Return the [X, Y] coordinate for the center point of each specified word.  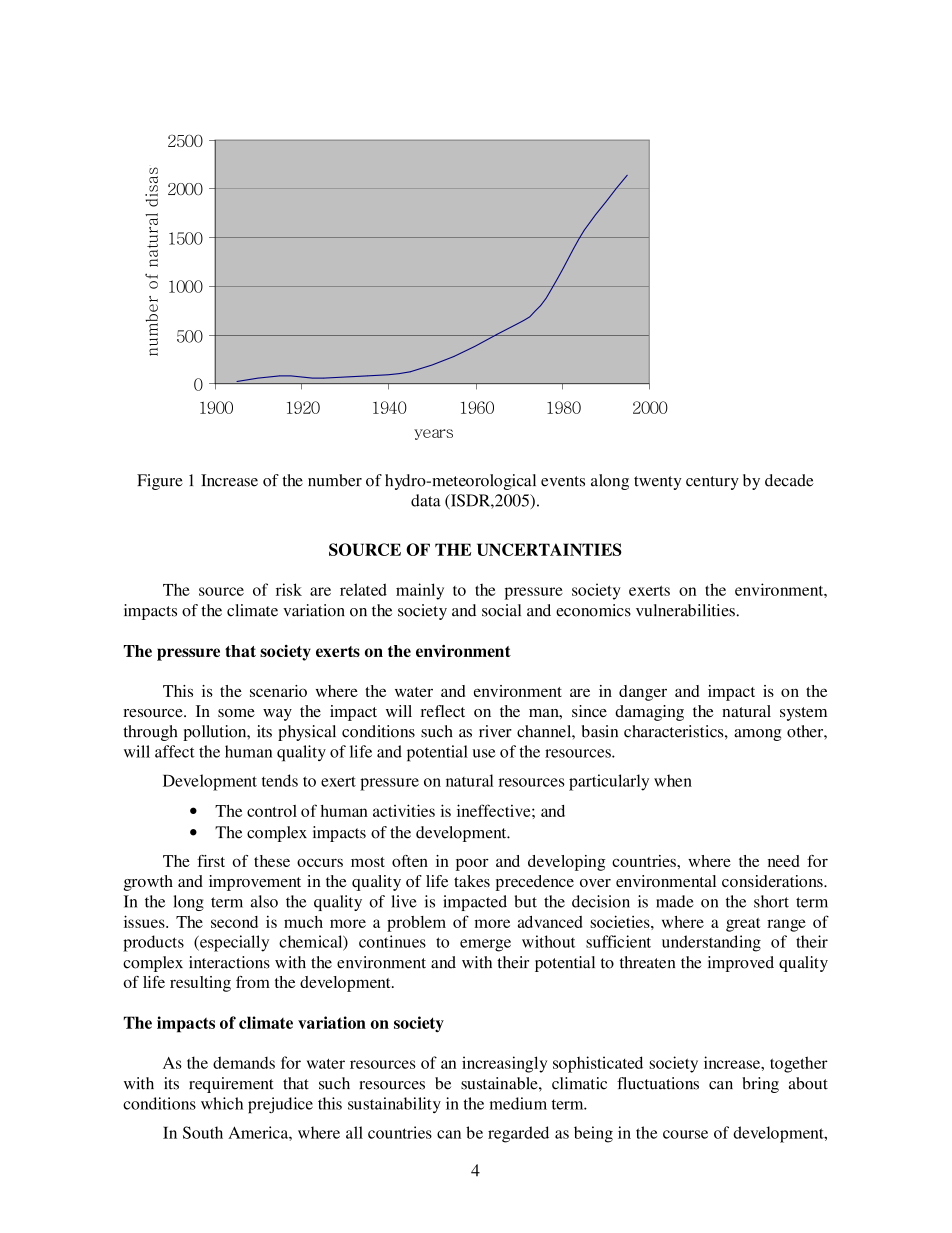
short [771, 901]
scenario [278, 691]
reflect [443, 711]
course [685, 1134]
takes [472, 881]
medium [518, 1103]
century [712, 483]
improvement [255, 883]
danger [643, 693]
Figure [160, 482]
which [222, 1103]
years [433, 434]
